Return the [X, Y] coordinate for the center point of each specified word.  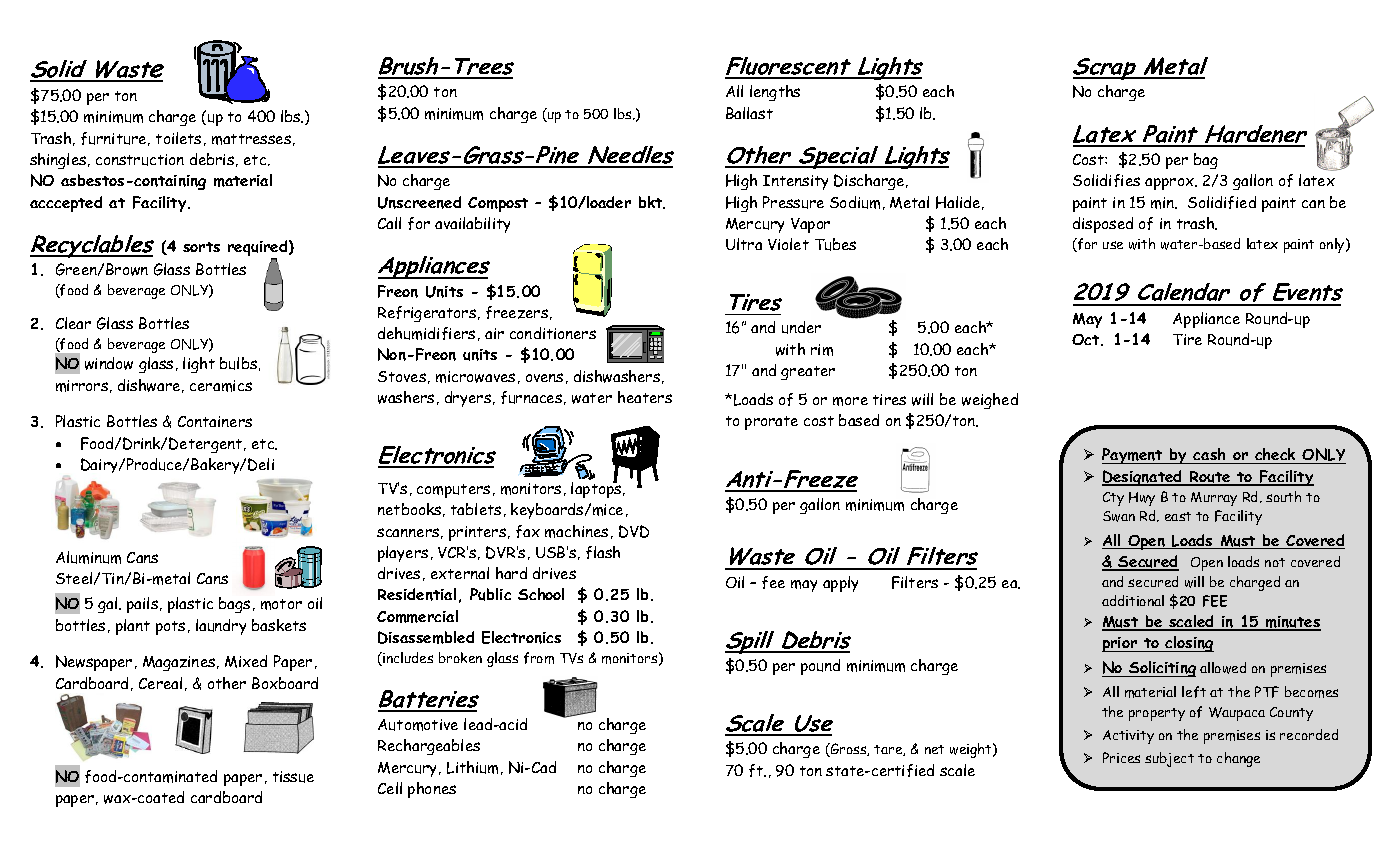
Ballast [749, 113]
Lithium [472, 767]
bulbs [238, 363]
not [1275, 562]
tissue [293, 777]
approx [1170, 184]
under [801, 327]
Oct [1087, 340]
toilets [178, 138]
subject [1169, 759]
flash [603, 552]
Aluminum [88, 557]
